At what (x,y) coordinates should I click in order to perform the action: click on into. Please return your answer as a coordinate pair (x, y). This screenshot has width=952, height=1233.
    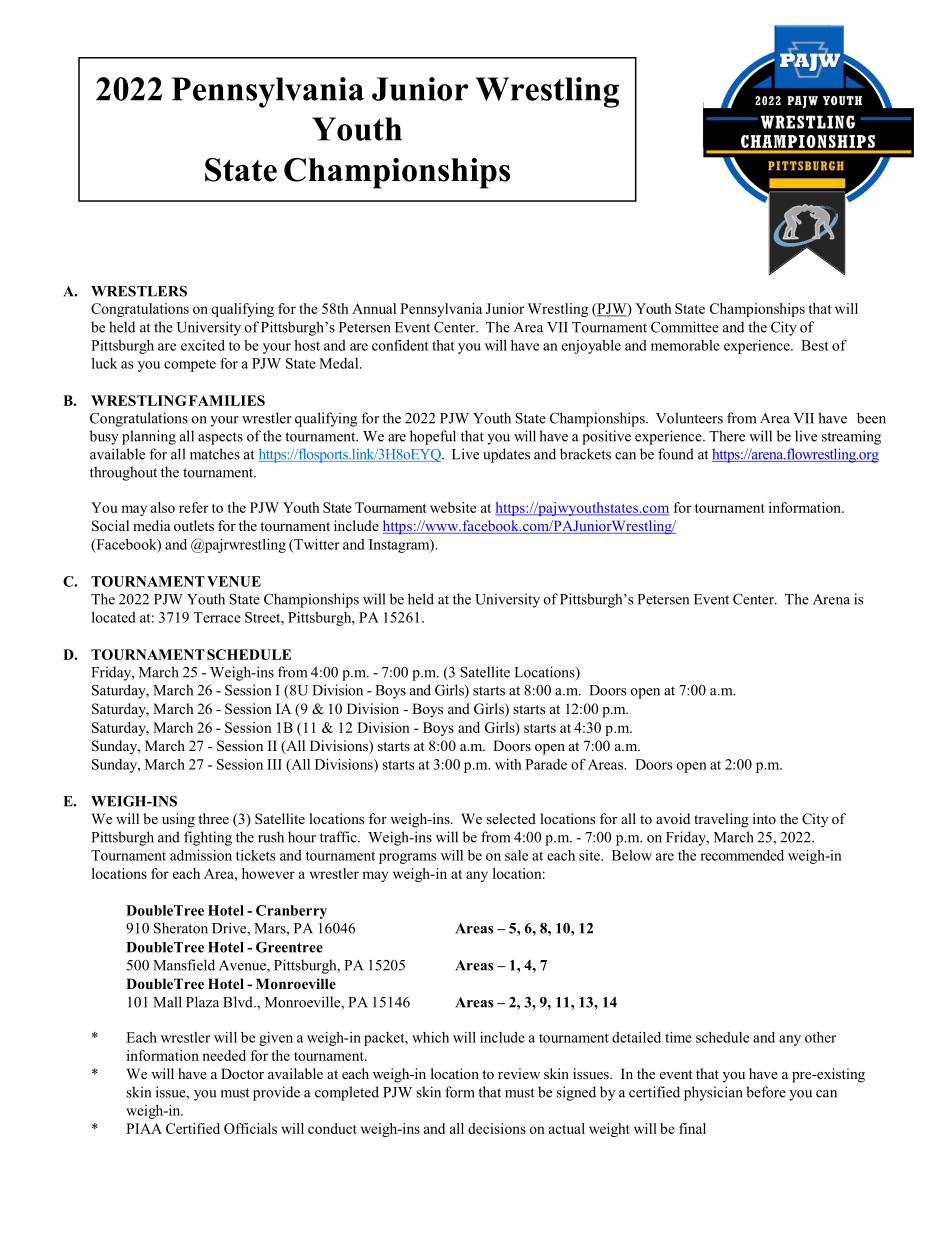
    Looking at the image, I should click on (764, 818).
